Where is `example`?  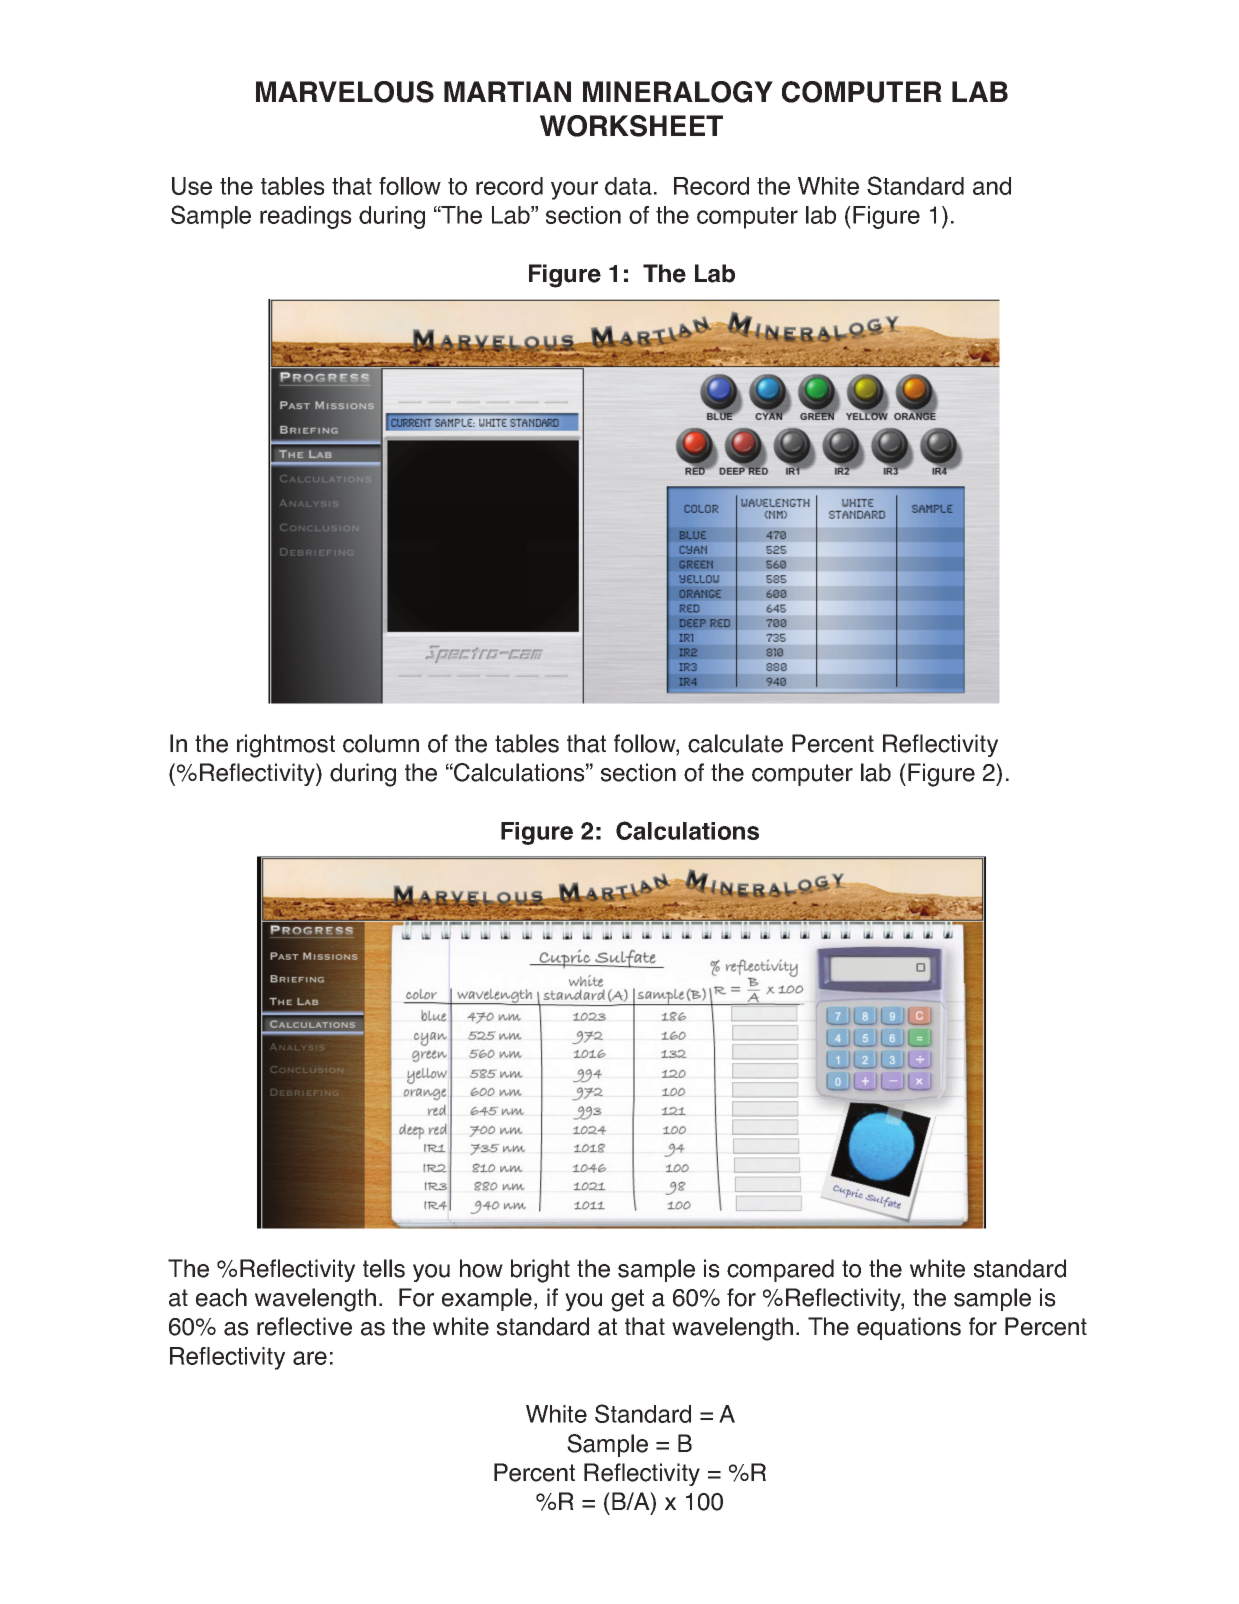
example is located at coordinates (487, 1299).
